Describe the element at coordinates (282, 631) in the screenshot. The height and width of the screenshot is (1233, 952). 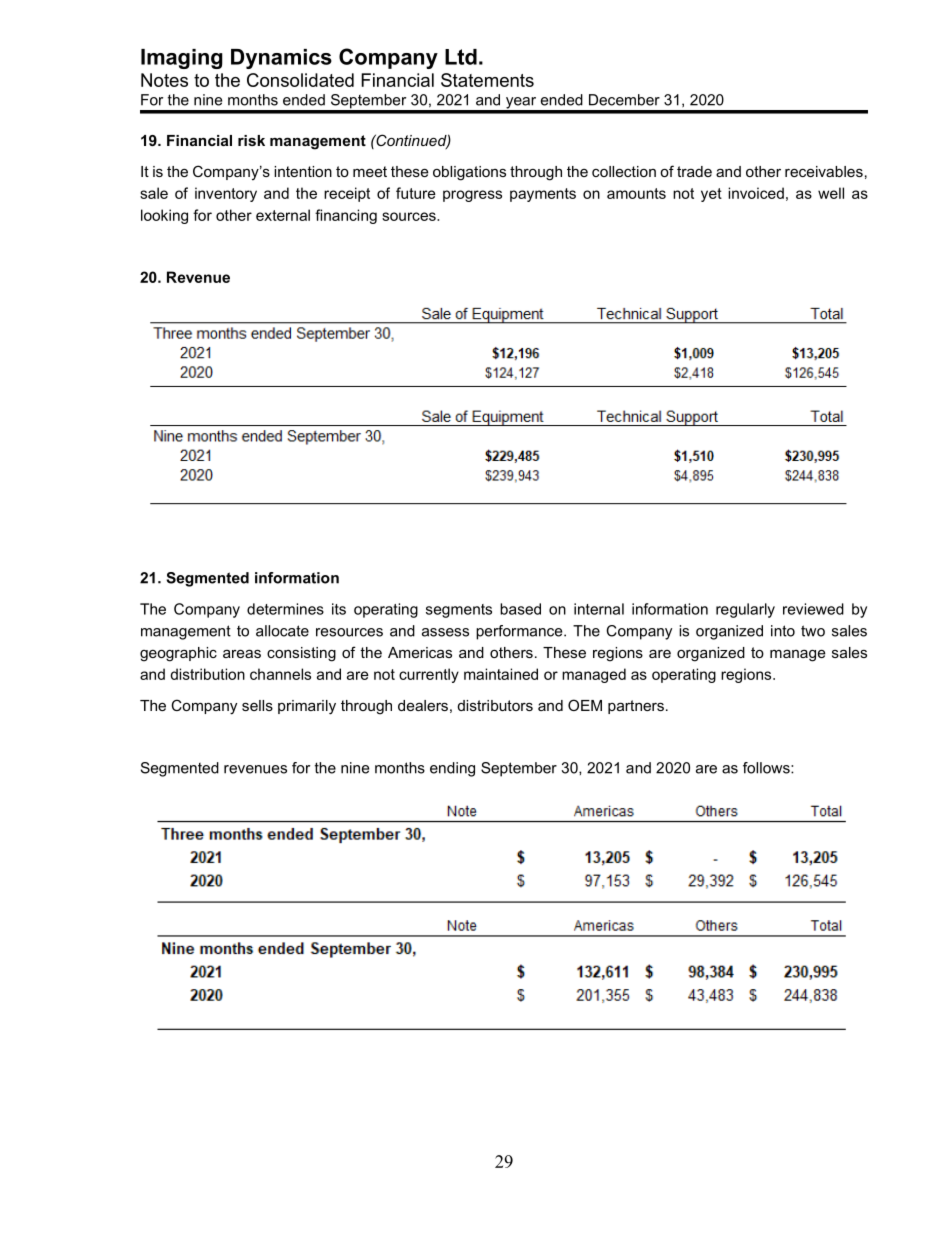
I see `allocate` at that location.
